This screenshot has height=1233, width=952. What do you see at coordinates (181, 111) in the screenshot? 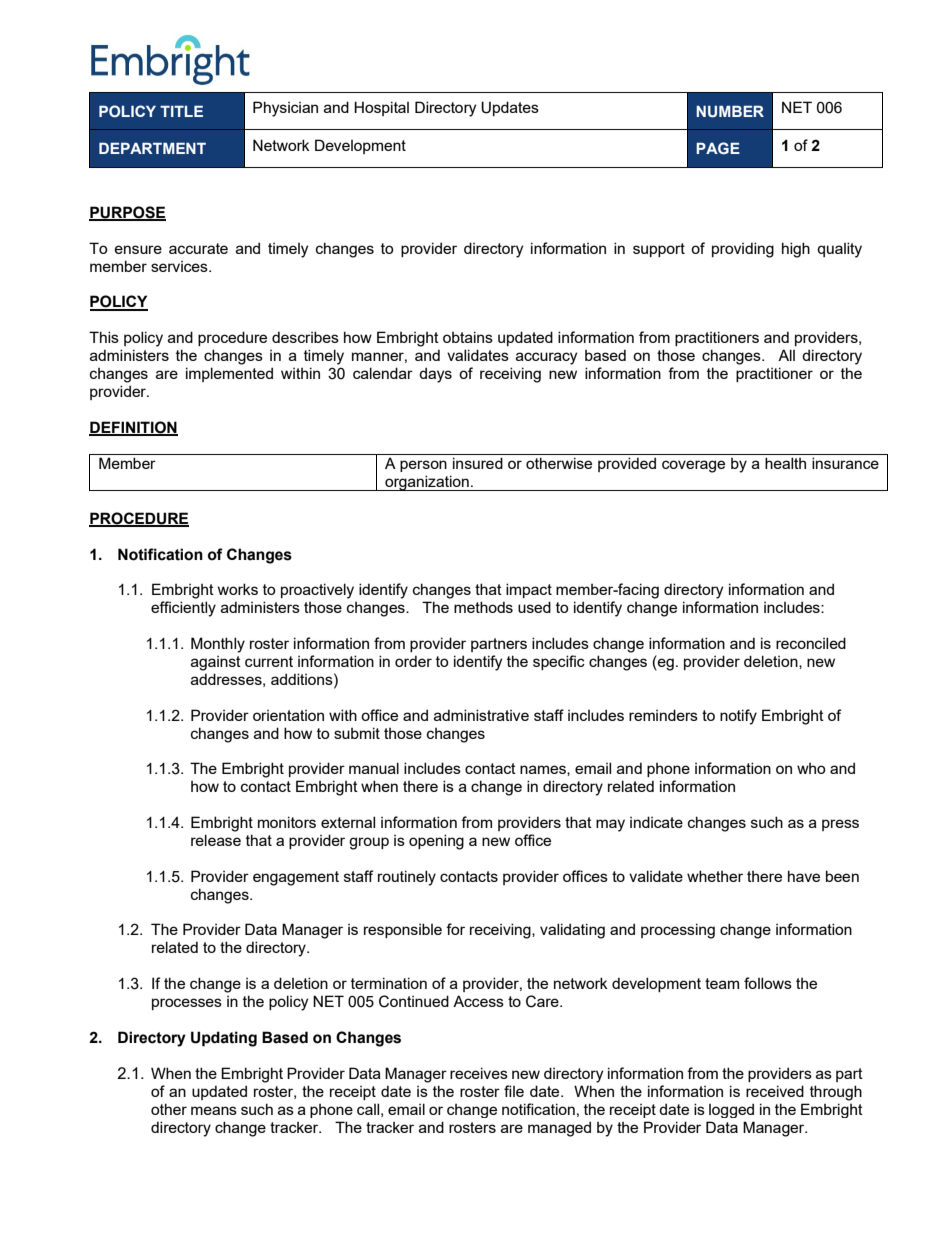
I see `TITLE` at bounding box center [181, 111].
